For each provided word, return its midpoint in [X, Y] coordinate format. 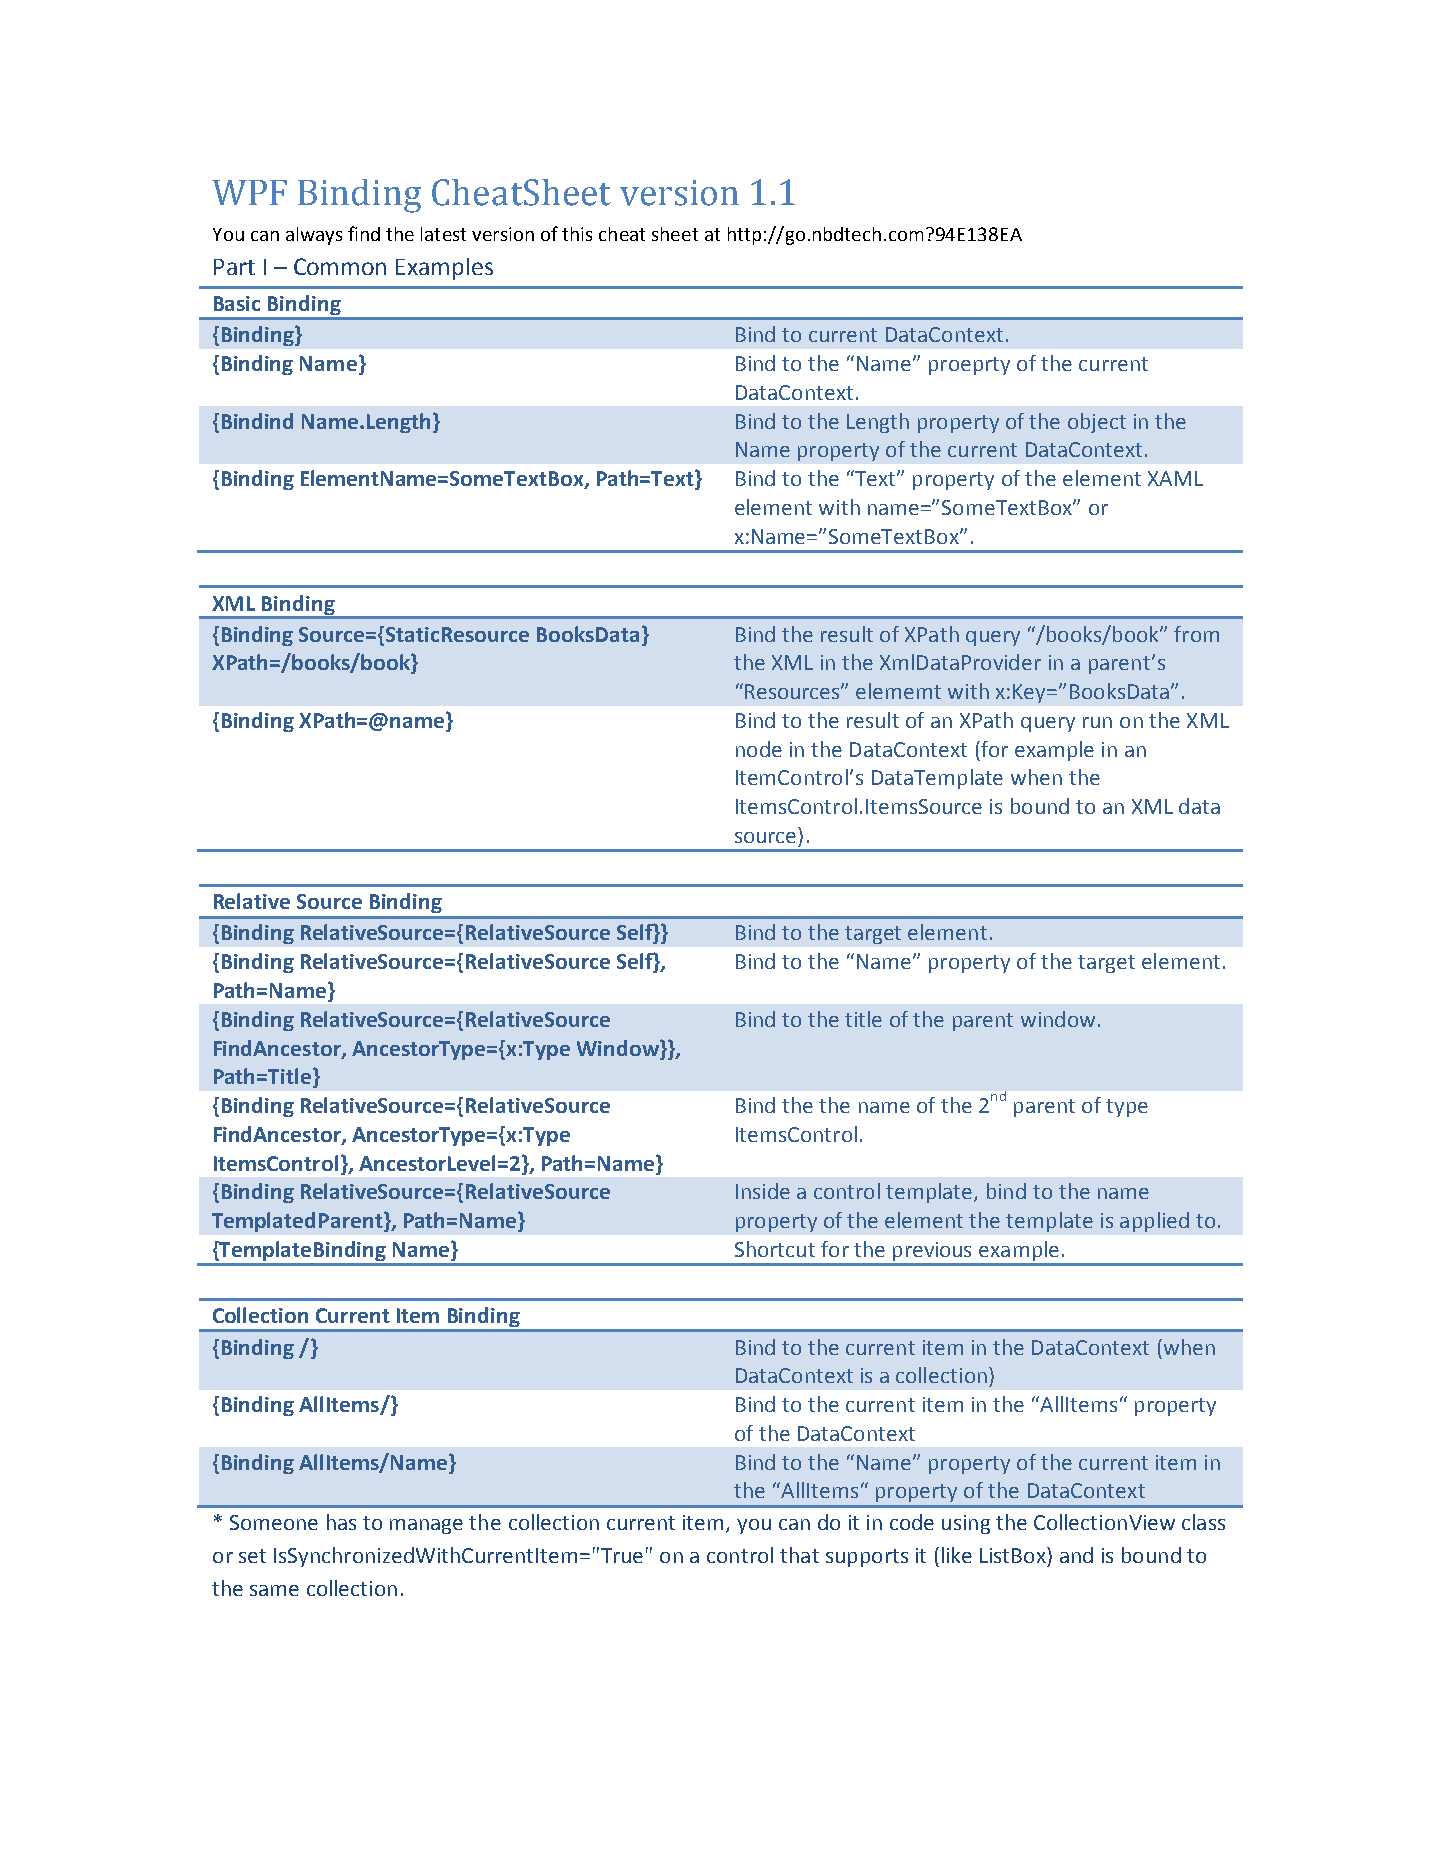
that [799, 1555]
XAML [1175, 478]
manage [426, 1526]
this [577, 234]
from [1196, 634]
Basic [237, 303]
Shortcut [775, 1249]
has [341, 1522]
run [1097, 722]
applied [1154, 1222]
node [759, 749]
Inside [763, 1191]
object [1097, 423]
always [314, 236]
